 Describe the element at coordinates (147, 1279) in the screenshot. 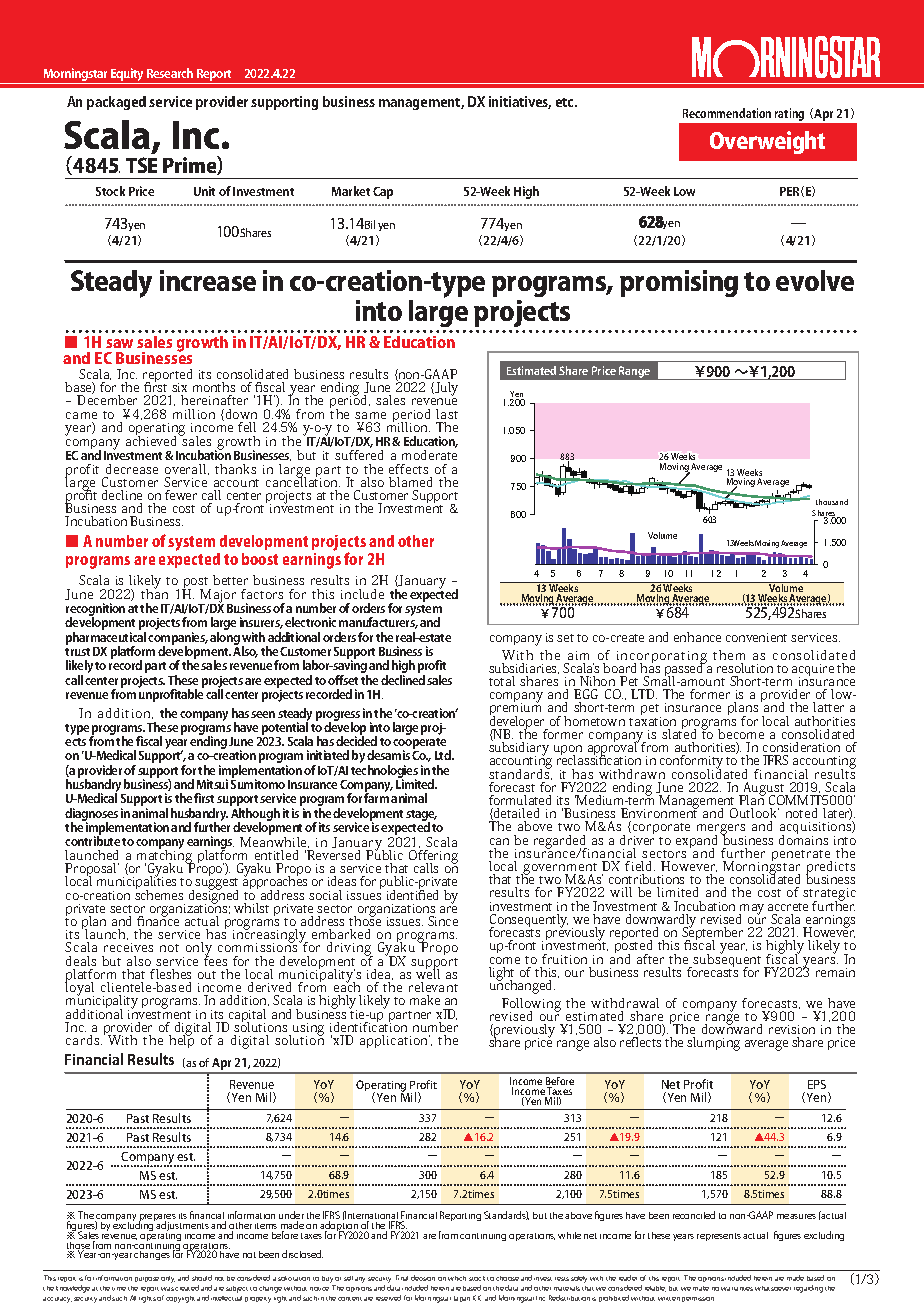

I see `purpose` at that location.
